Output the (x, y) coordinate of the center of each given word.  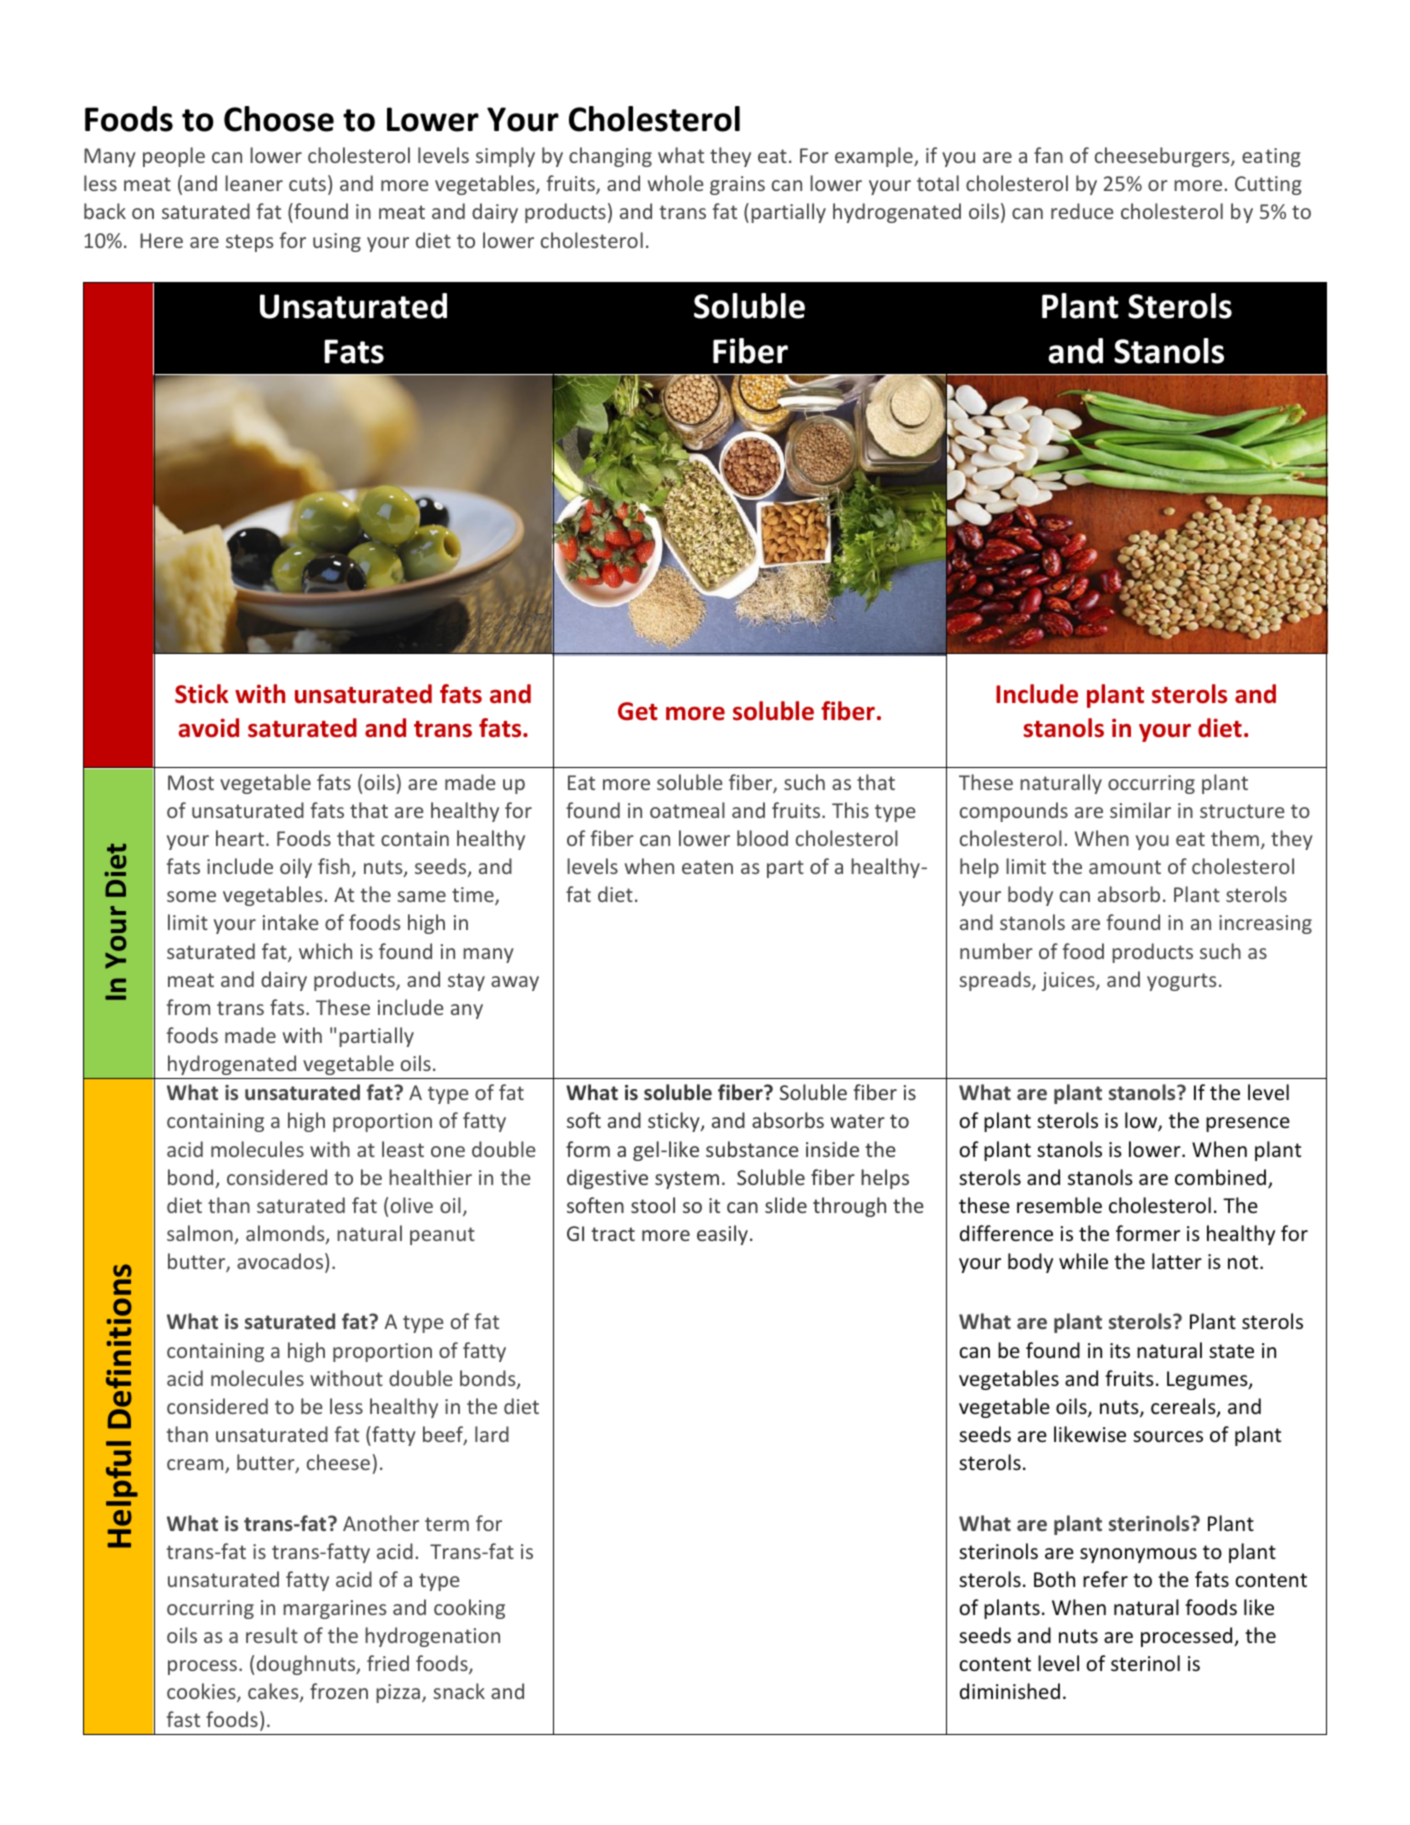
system (687, 1180)
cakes (274, 1692)
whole (675, 183)
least (403, 1149)
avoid (208, 728)
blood (762, 838)
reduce (1082, 211)
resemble (1059, 1205)
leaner (254, 183)
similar (1140, 810)
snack (459, 1691)
